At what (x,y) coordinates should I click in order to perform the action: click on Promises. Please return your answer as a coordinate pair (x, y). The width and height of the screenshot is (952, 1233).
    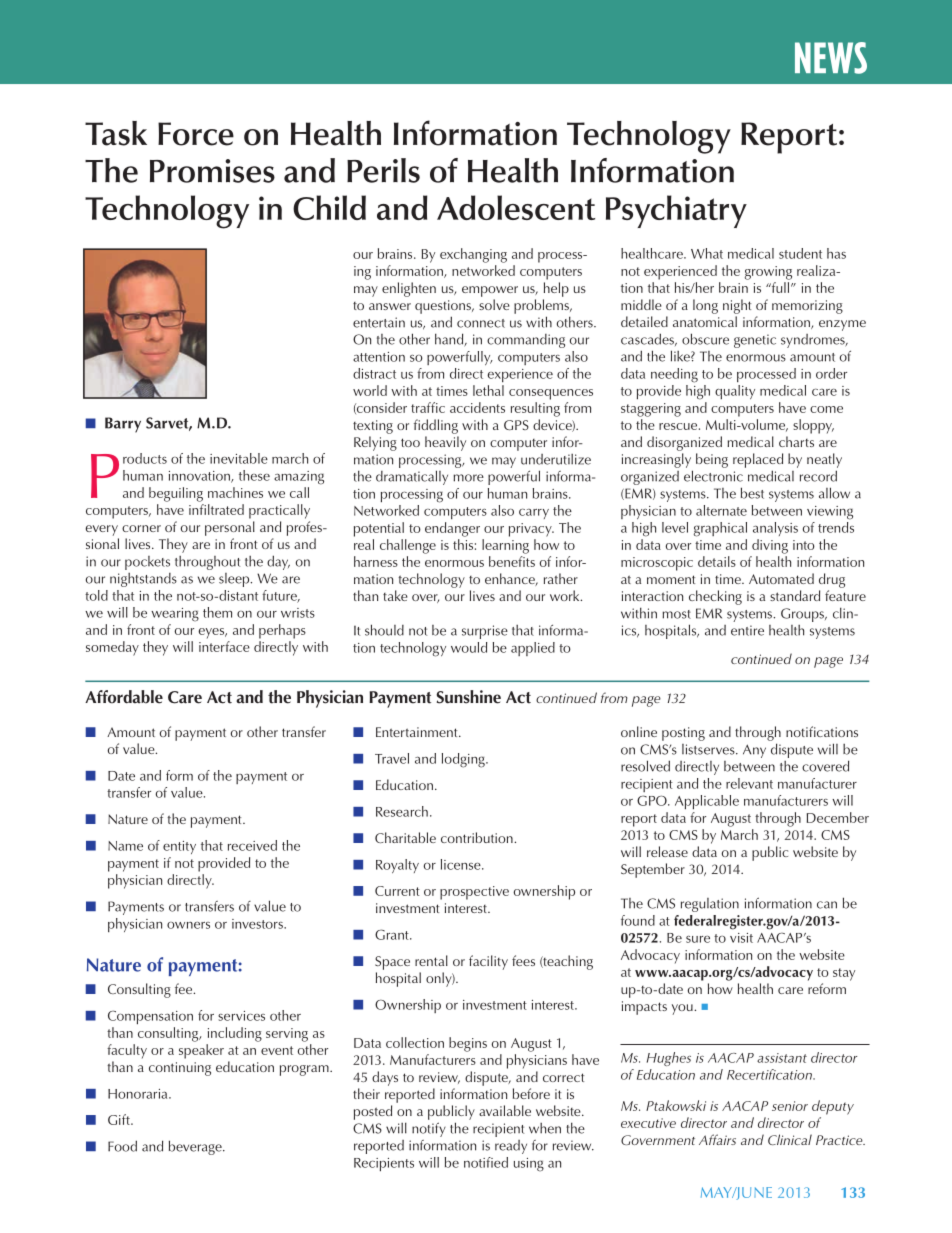
    Looking at the image, I should click on (212, 171).
